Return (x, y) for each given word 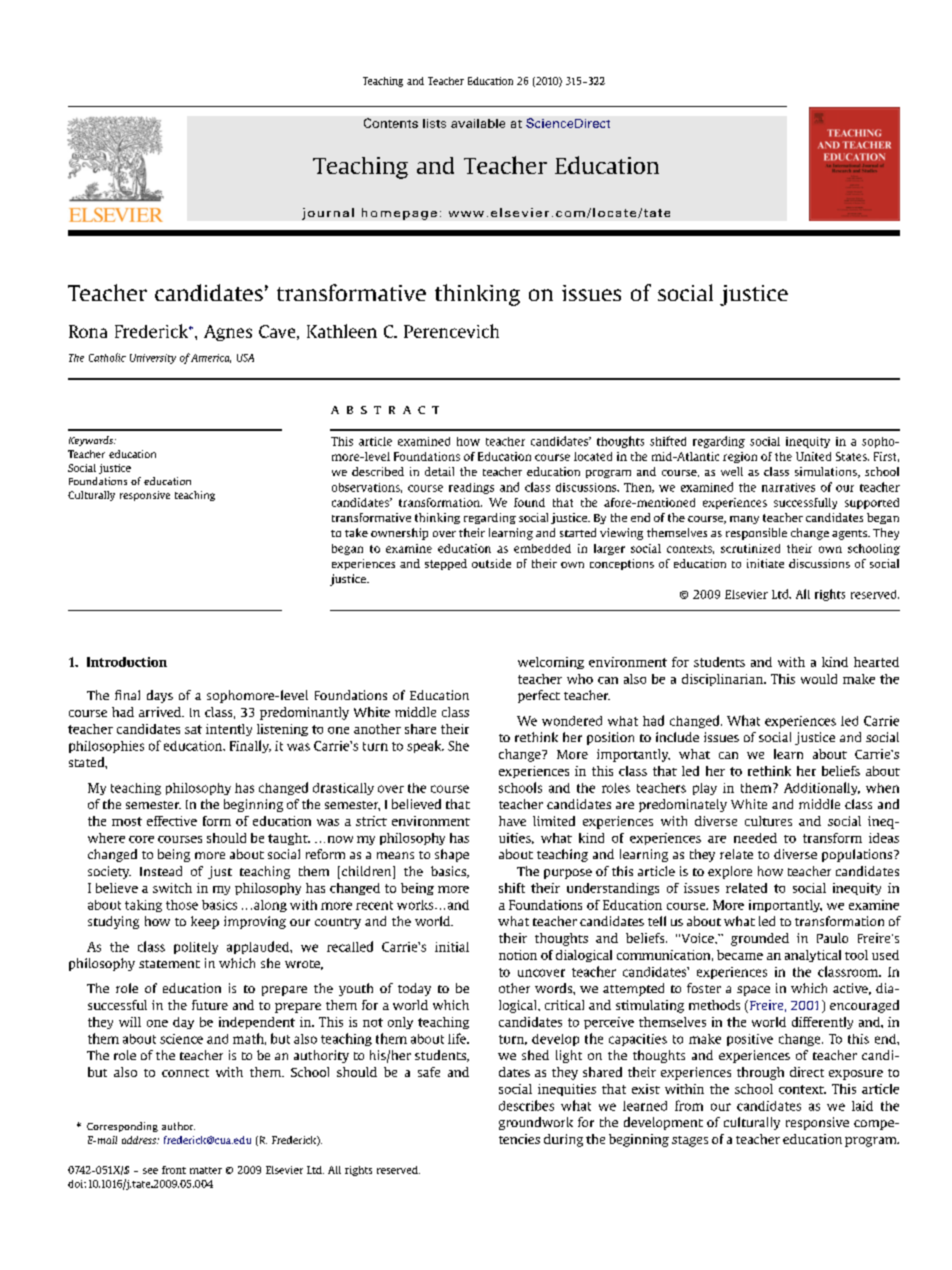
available (478, 123)
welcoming (551, 663)
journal (328, 214)
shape (452, 855)
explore (730, 872)
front (174, 1170)
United (813, 456)
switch (172, 888)
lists (434, 123)
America (211, 358)
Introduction (127, 662)
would (819, 679)
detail (439, 471)
